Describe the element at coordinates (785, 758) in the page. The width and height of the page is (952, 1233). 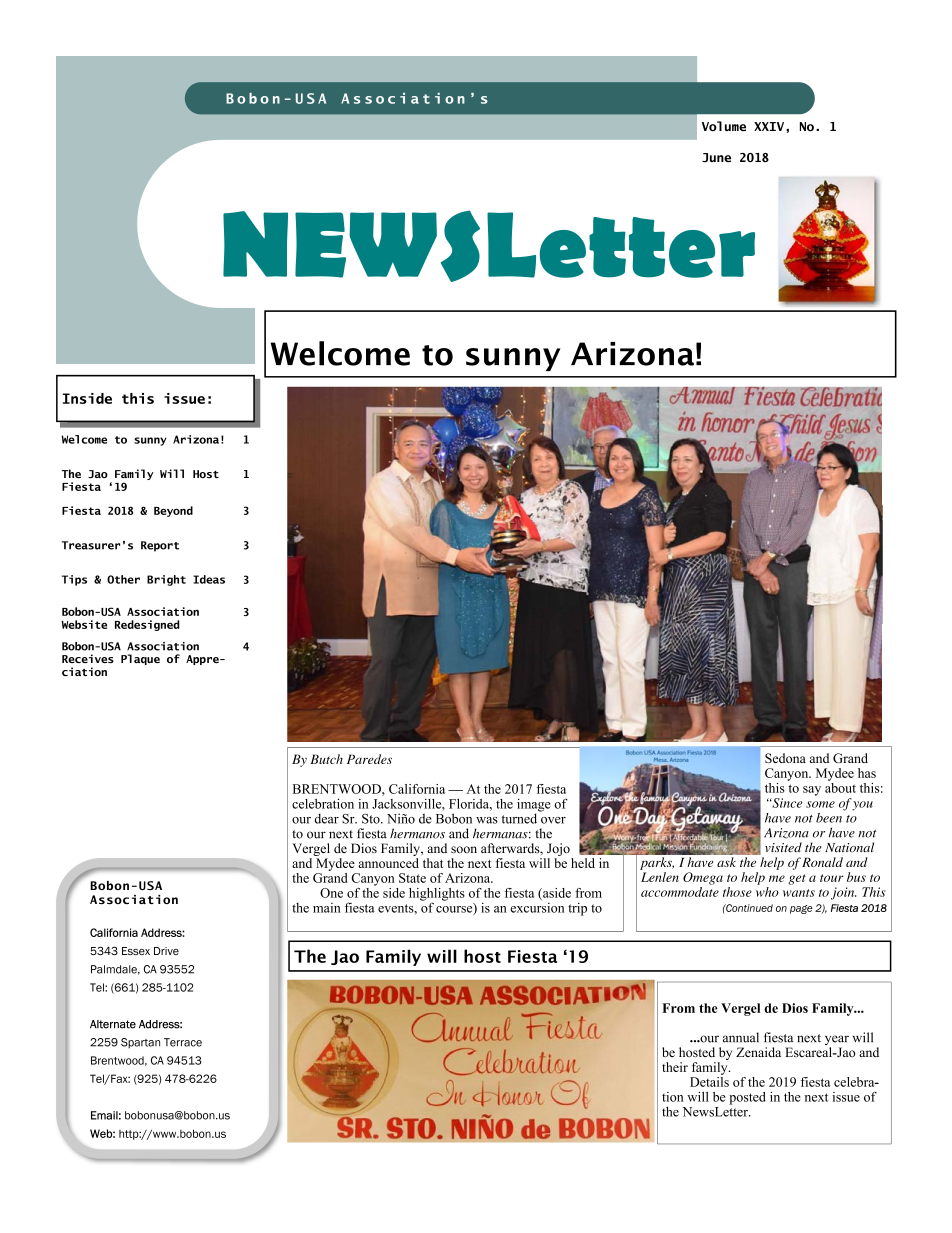
I see `Sedona` at that location.
